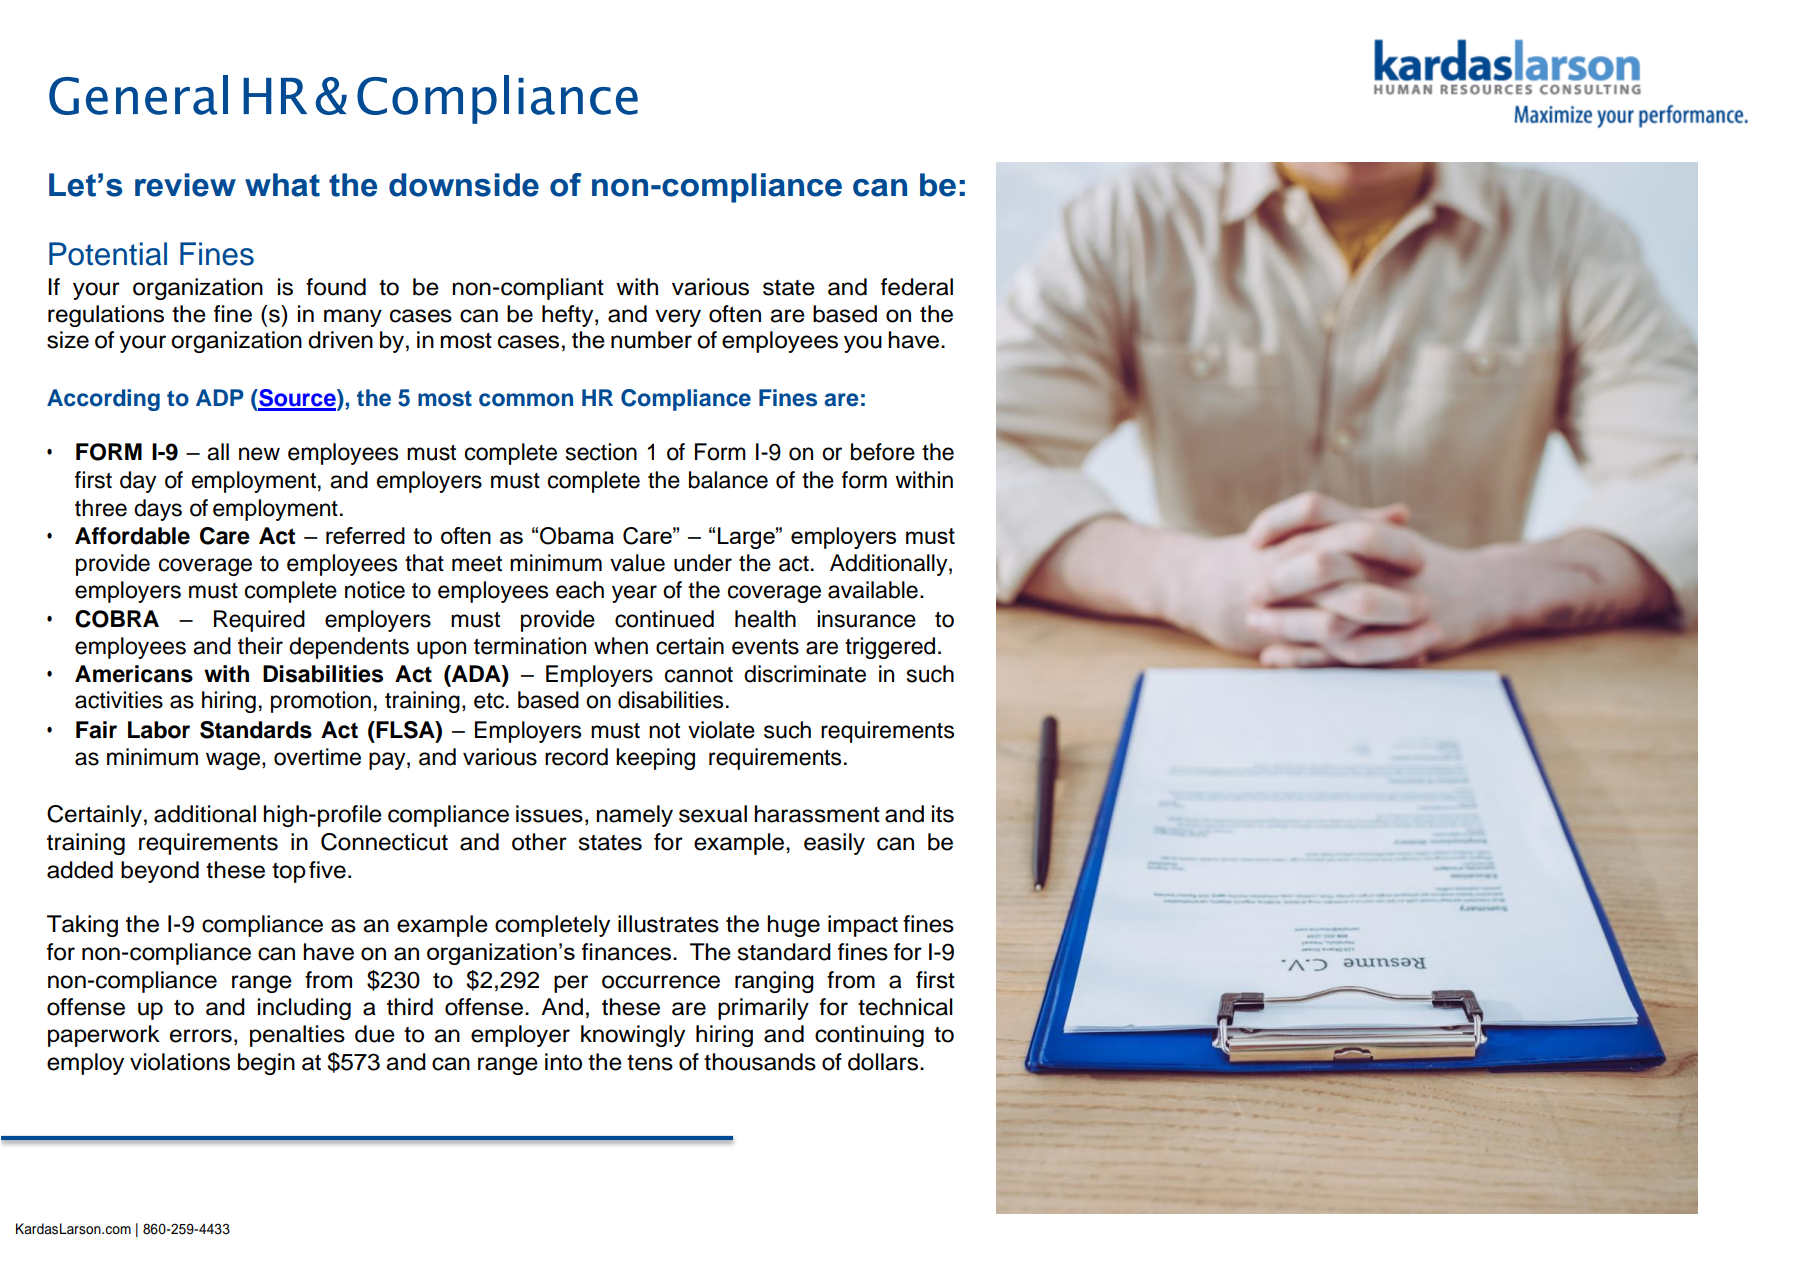  Describe the element at coordinates (563, 1062) in the document. I see `into` at that location.
